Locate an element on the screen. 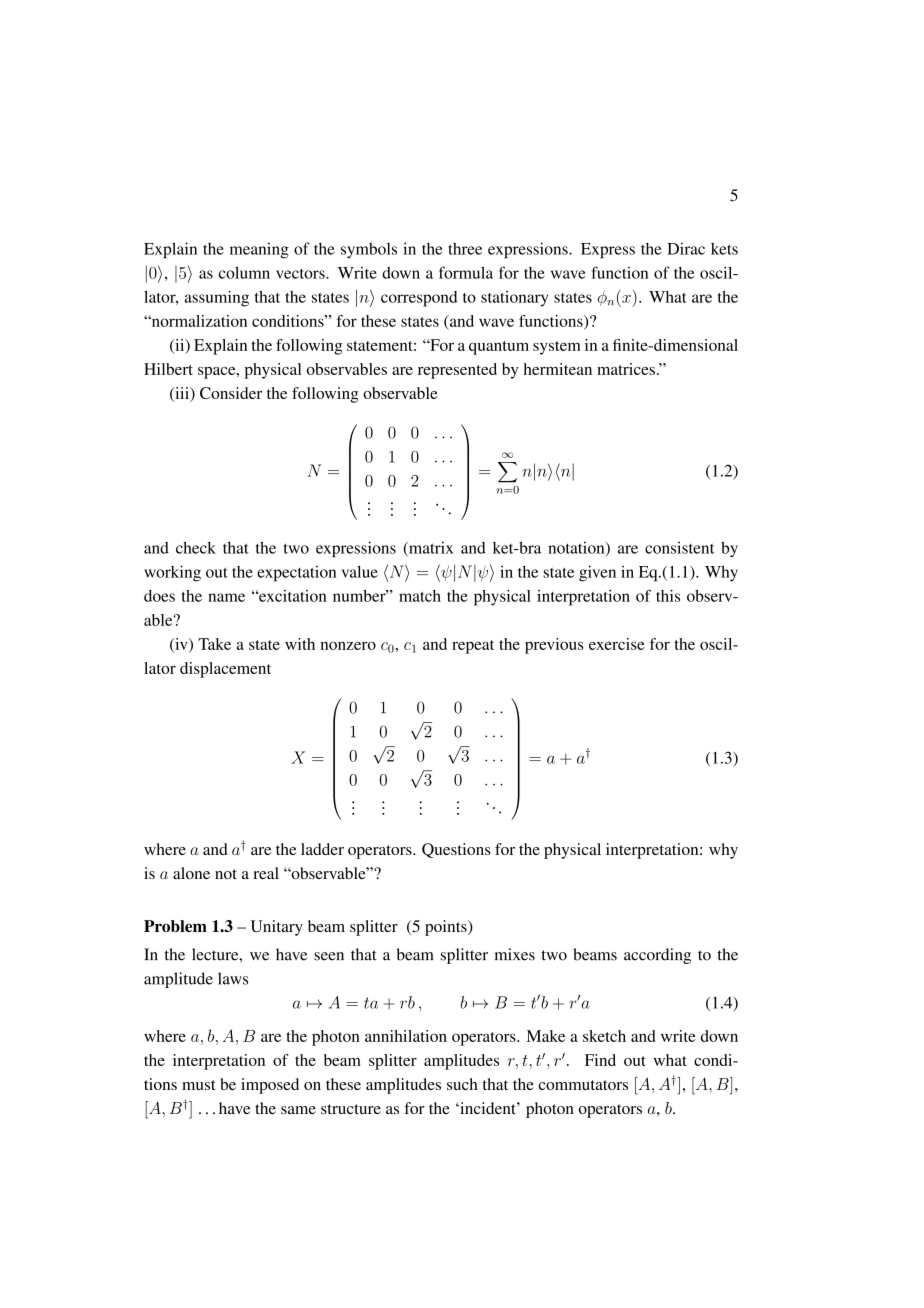 This screenshot has width=924, height=1308. matrix is located at coordinates (430, 548).
